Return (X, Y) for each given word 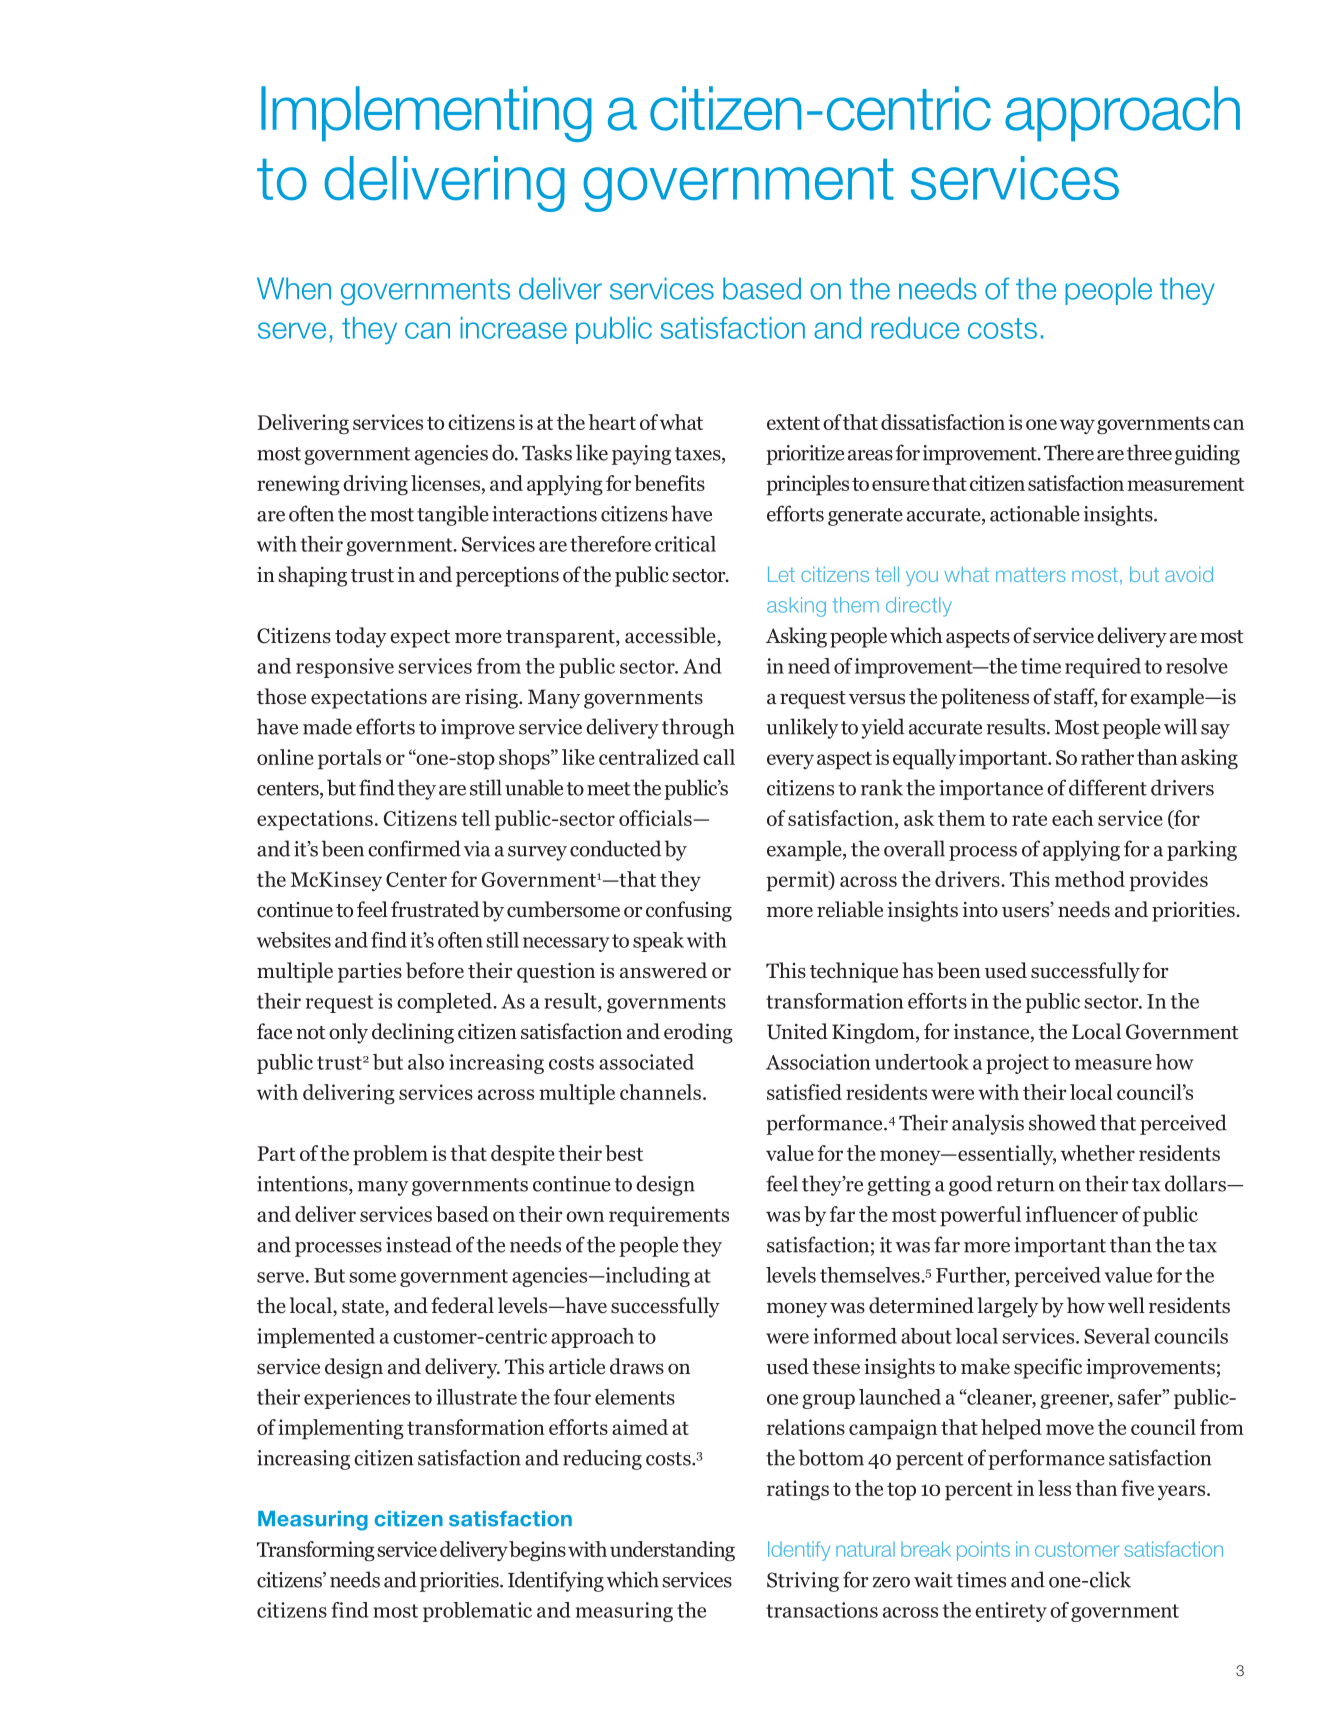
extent (793, 423)
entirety (1011, 1612)
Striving (803, 1582)
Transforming (316, 1551)
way (1077, 426)
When (294, 288)
